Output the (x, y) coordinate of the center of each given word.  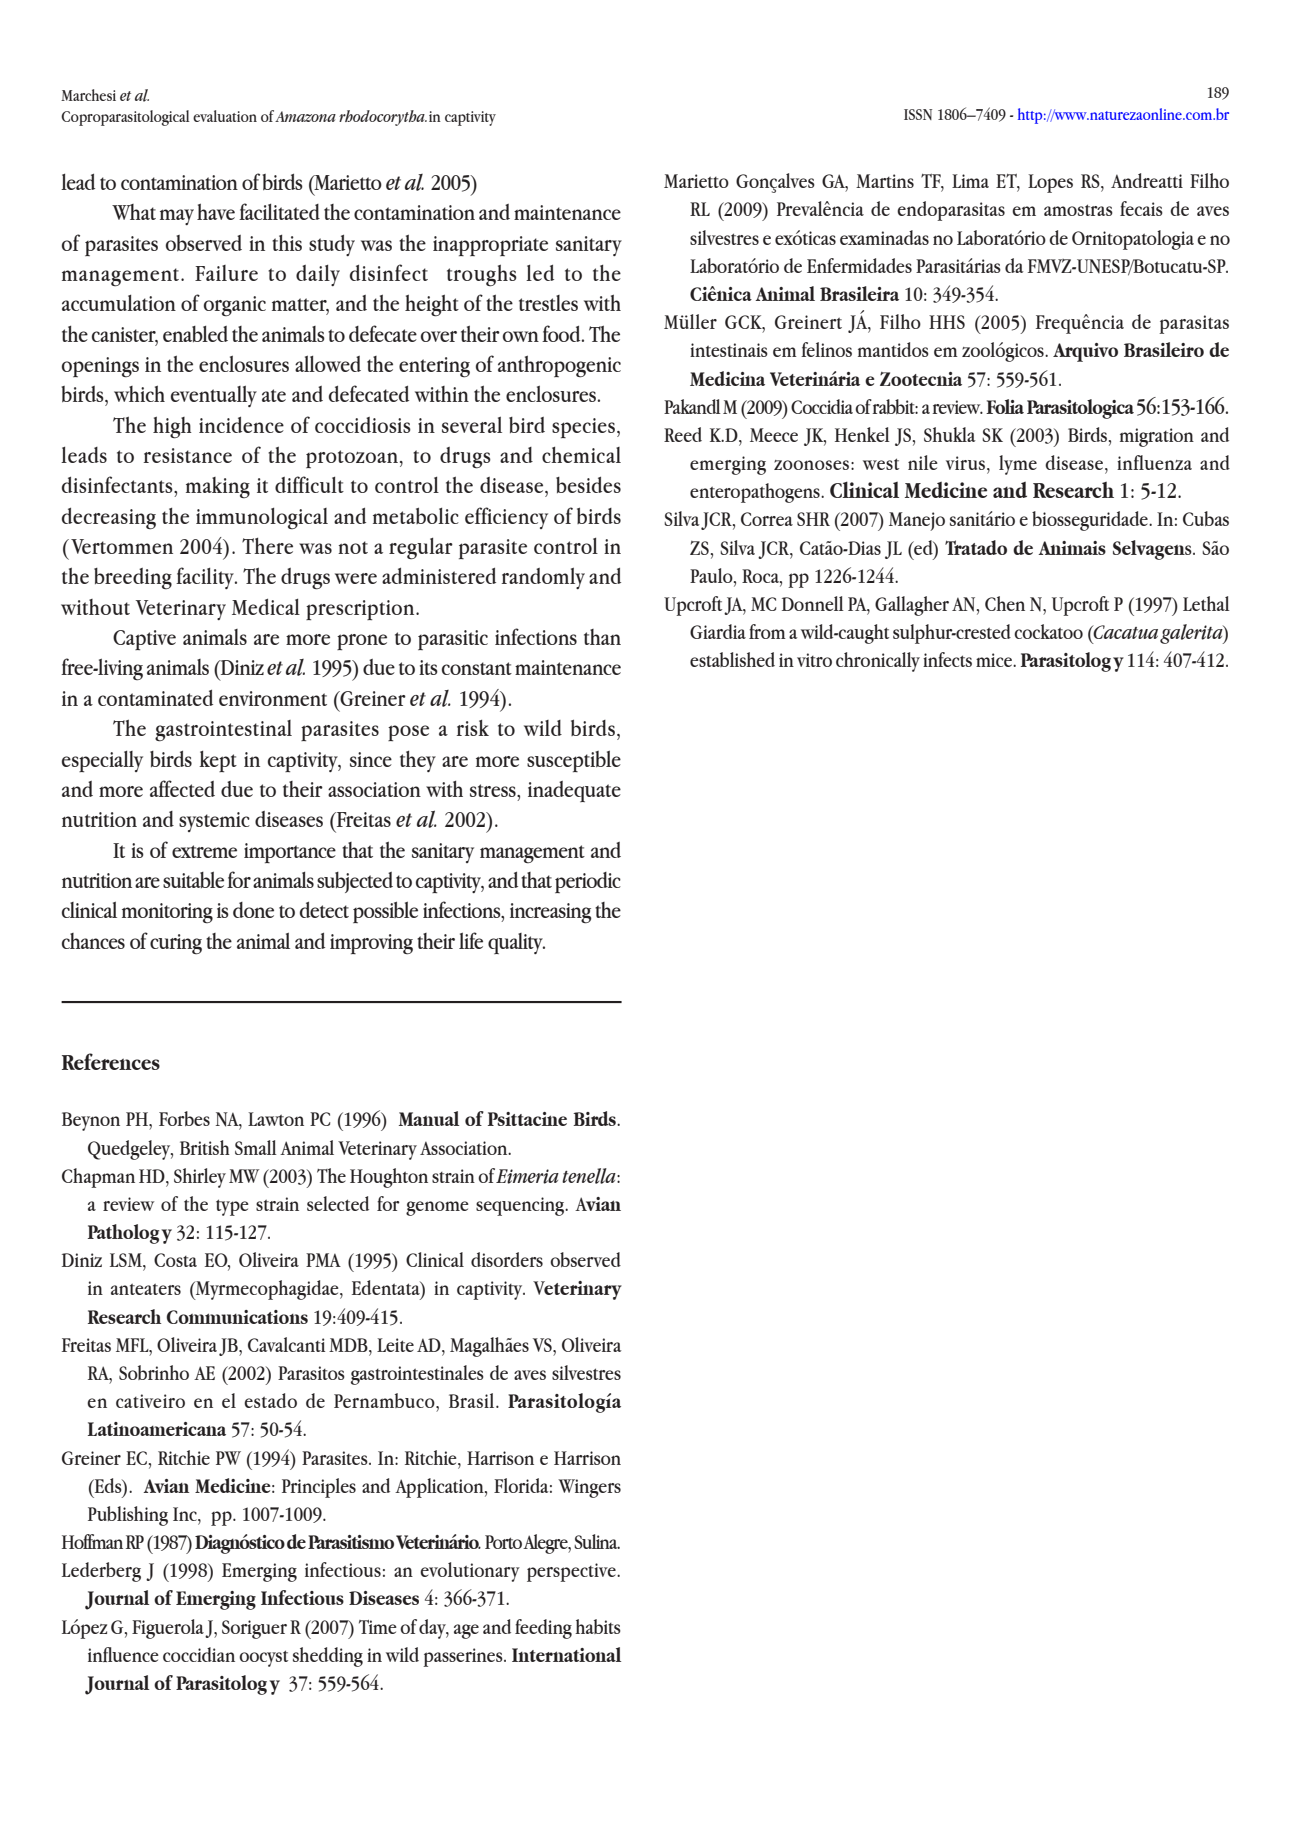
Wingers (589, 1488)
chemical (581, 455)
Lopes (1050, 183)
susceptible (574, 761)
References (111, 1061)
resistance (188, 455)
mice (995, 660)
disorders (507, 1259)
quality (516, 943)
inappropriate (490, 246)
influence (123, 1654)
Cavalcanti (286, 1344)
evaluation (225, 116)
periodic (588, 882)
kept (218, 761)
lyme (1018, 465)
